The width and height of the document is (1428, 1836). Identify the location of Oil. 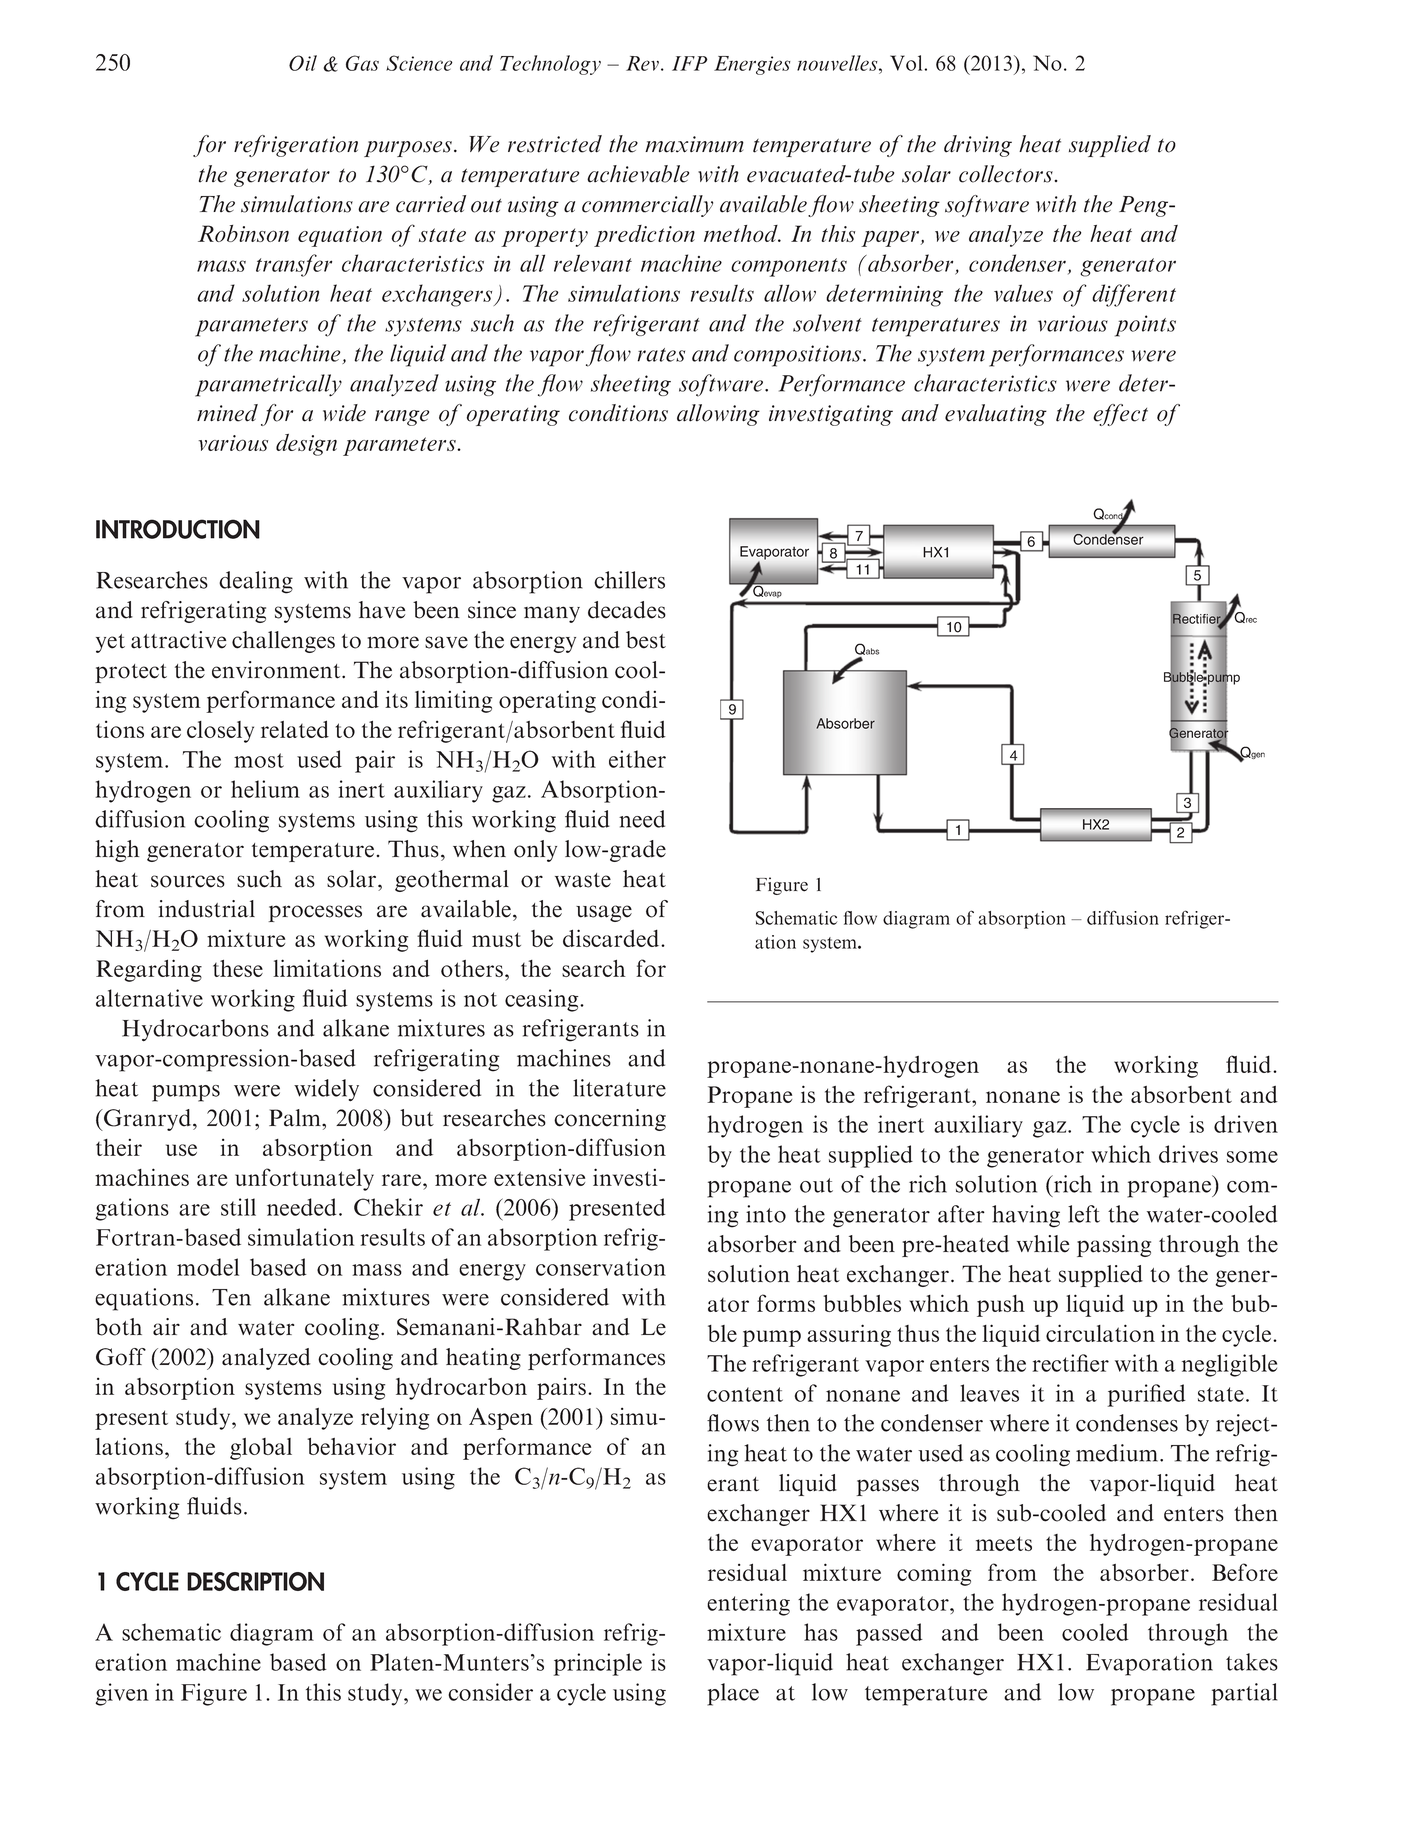
(303, 63).
